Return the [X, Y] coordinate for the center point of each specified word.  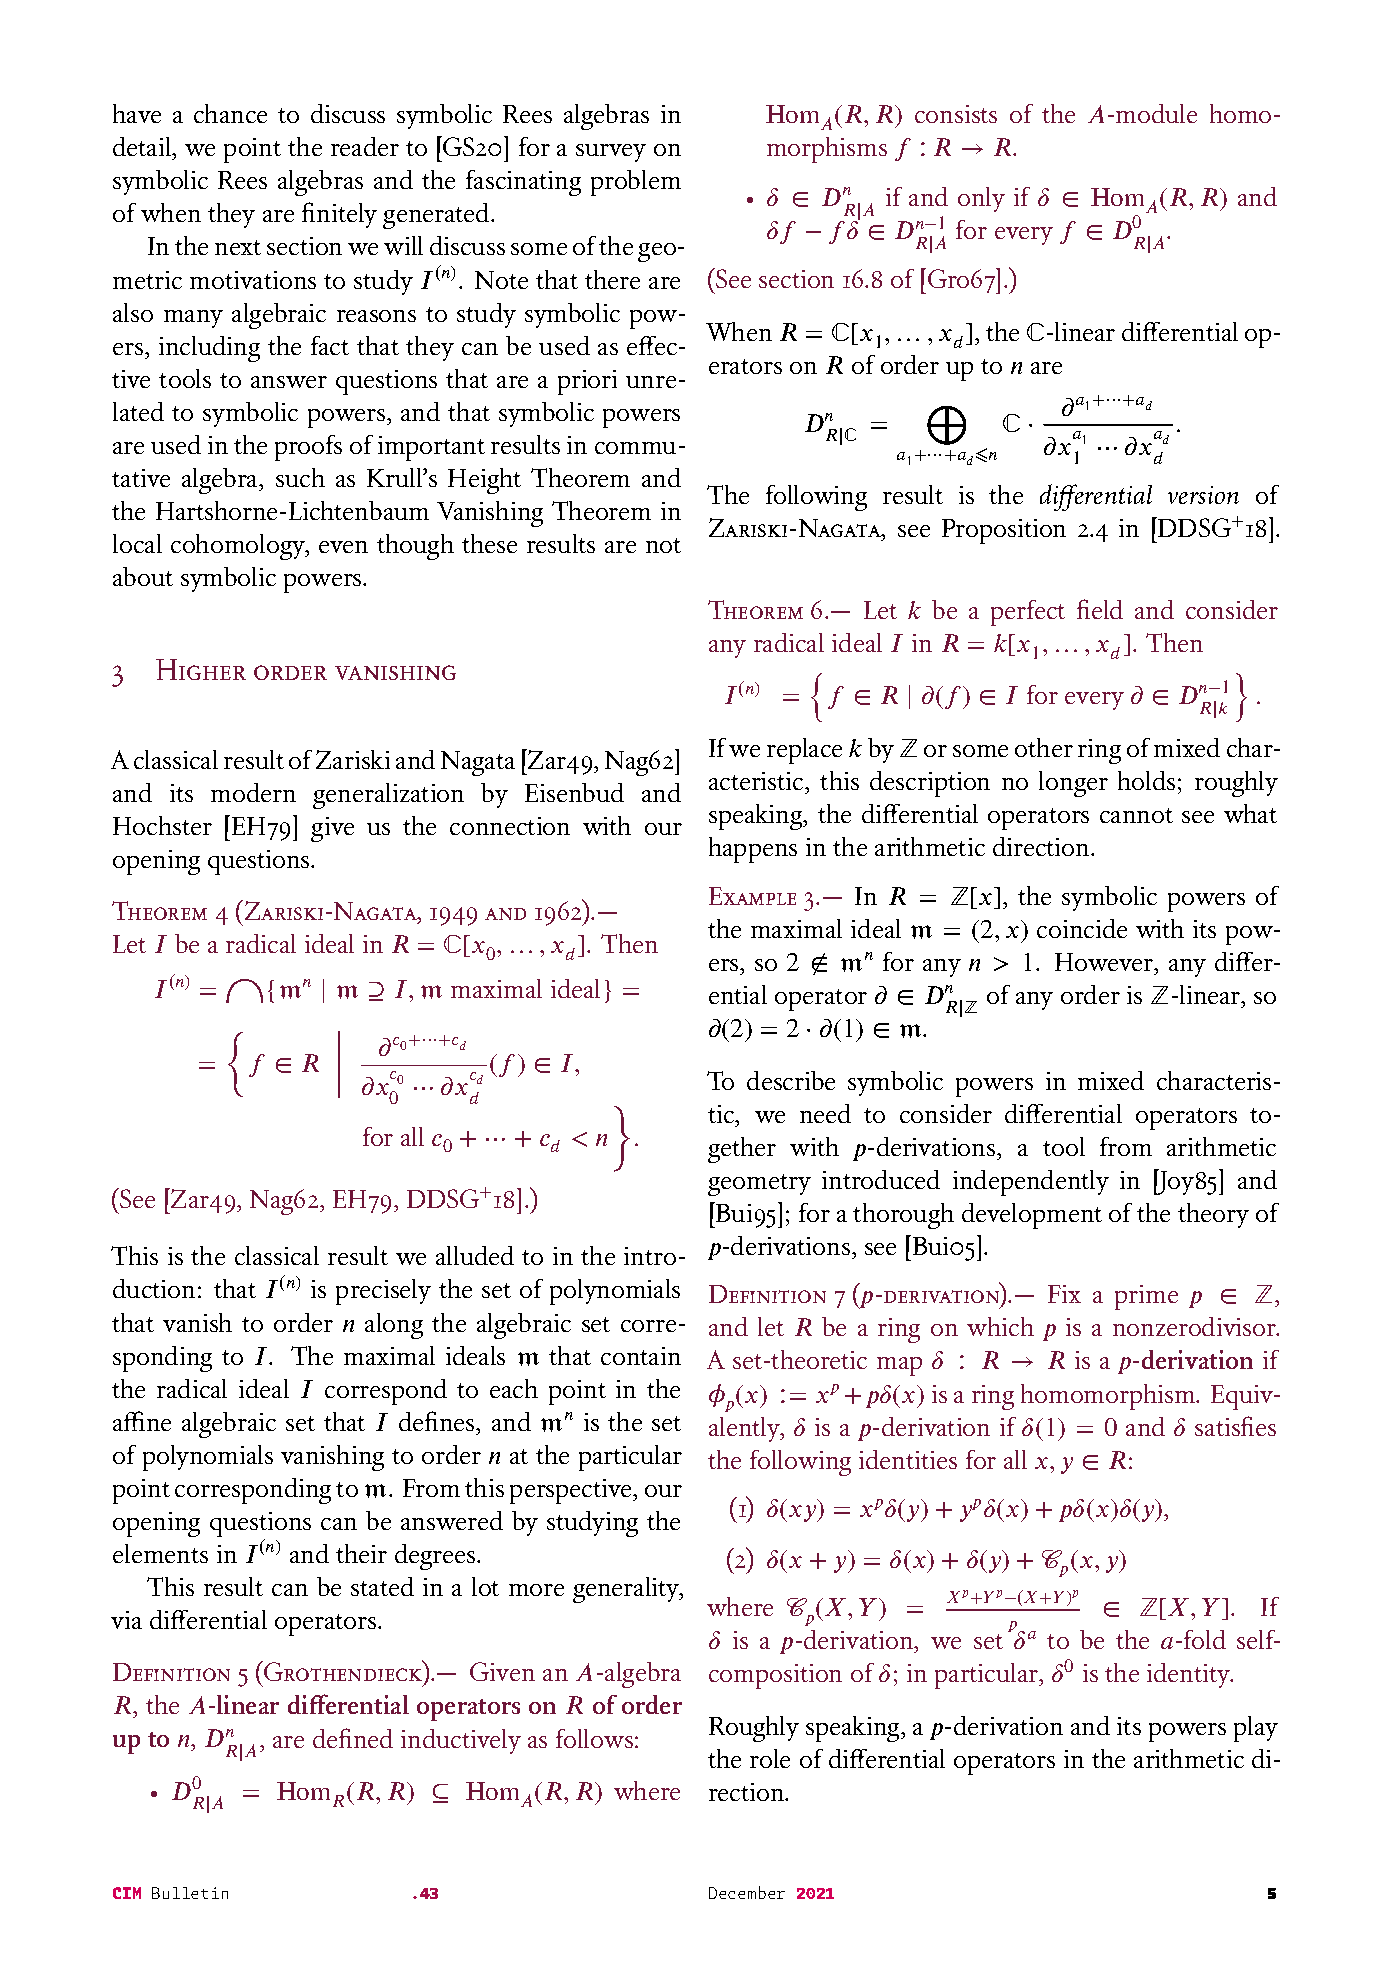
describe [791, 1080]
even [343, 547]
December [747, 1892]
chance [230, 113]
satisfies [1235, 1426]
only [981, 199]
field [1100, 609]
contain [641, 1356]
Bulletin [190, 1893]
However [1105, 962]
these [489, 543]
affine [142, 1421]
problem [636, 183]
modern [253, 792]
